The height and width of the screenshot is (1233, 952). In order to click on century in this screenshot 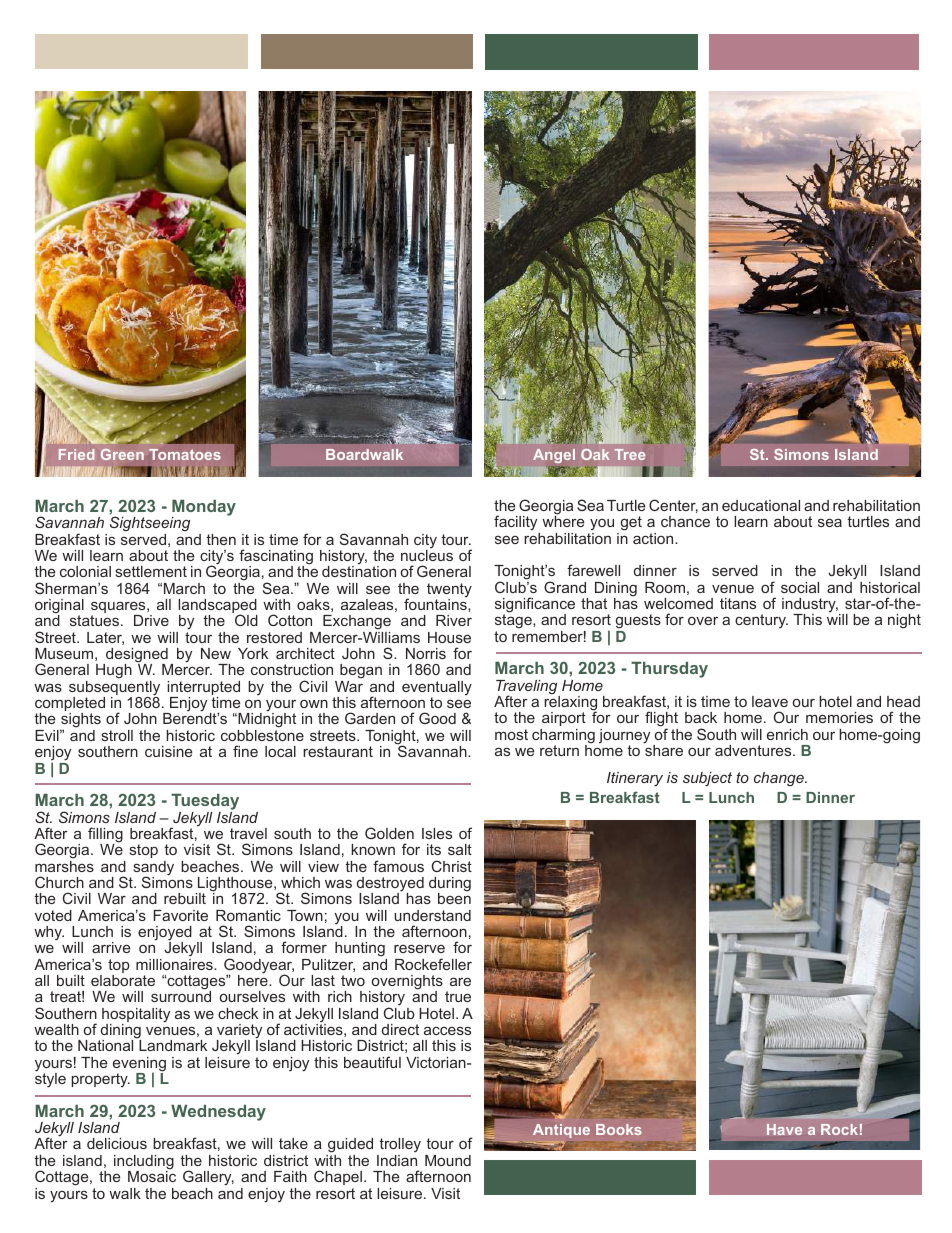, I will do `click(761, 621)`.
